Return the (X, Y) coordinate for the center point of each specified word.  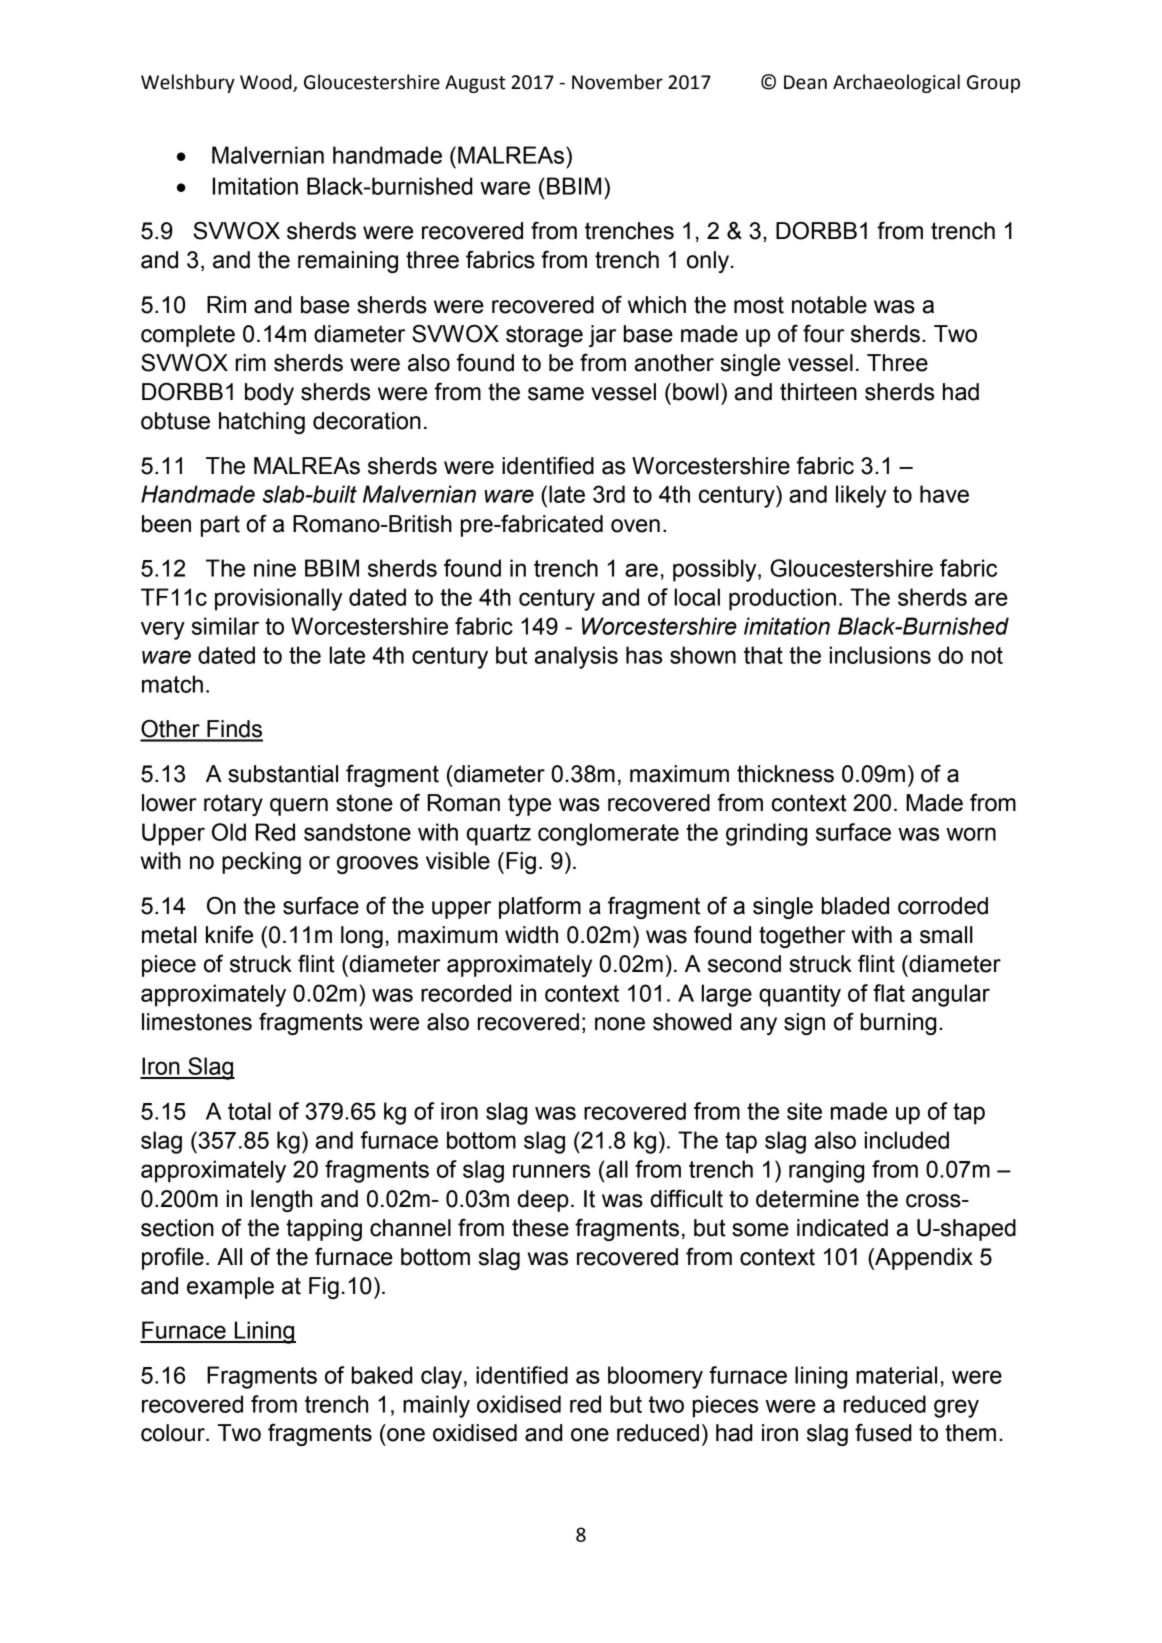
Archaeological (896, 83)
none (620, 1024)
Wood (267, 83)
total (249, 1111)
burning (898, 1024)
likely (861, 496)
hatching (262, 423)
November (617, 82)
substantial (283, 774)
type (529, 805)
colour (174, 1433)
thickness (785, 774)
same (556, 394)
